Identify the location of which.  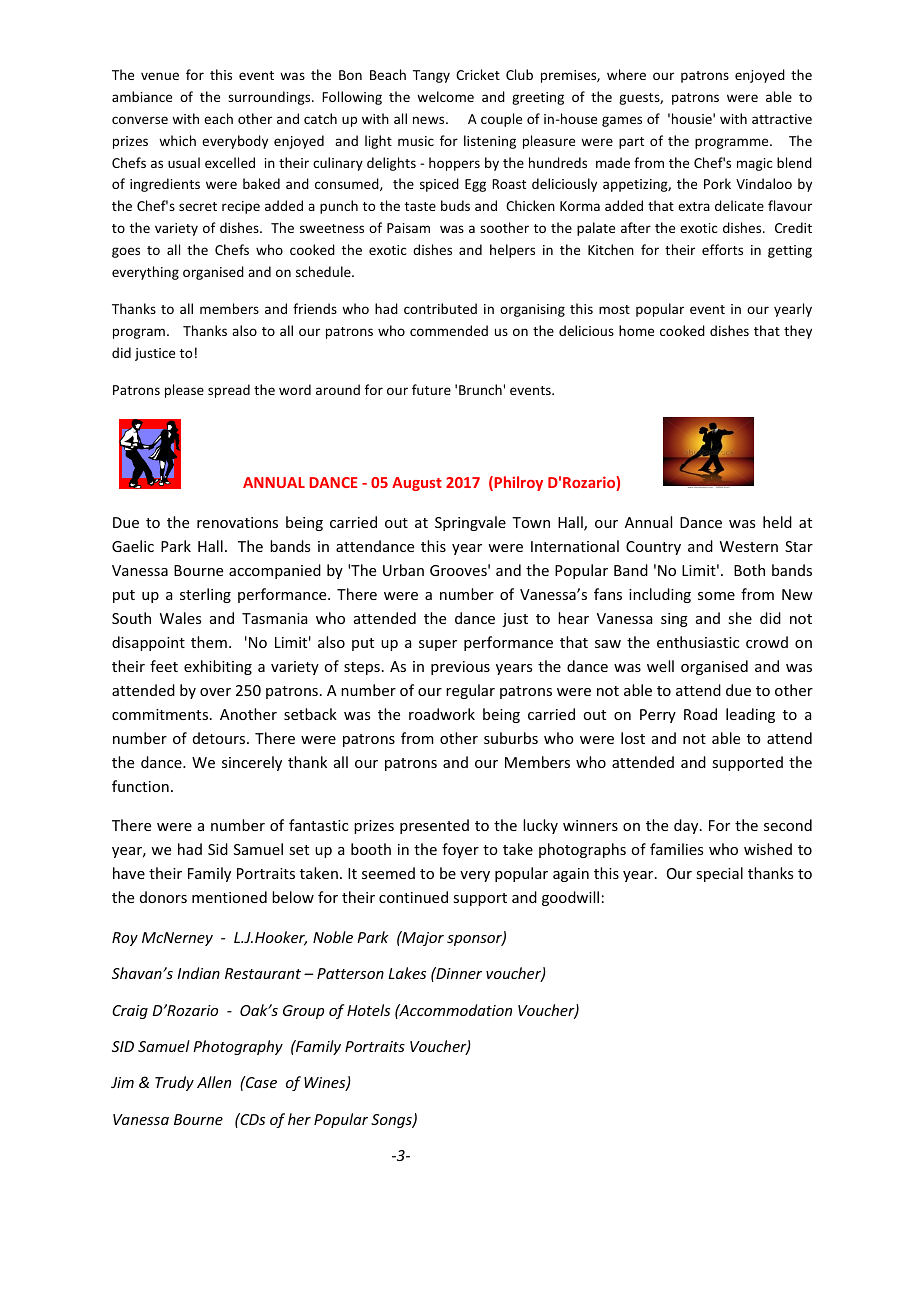
(177, 140).
